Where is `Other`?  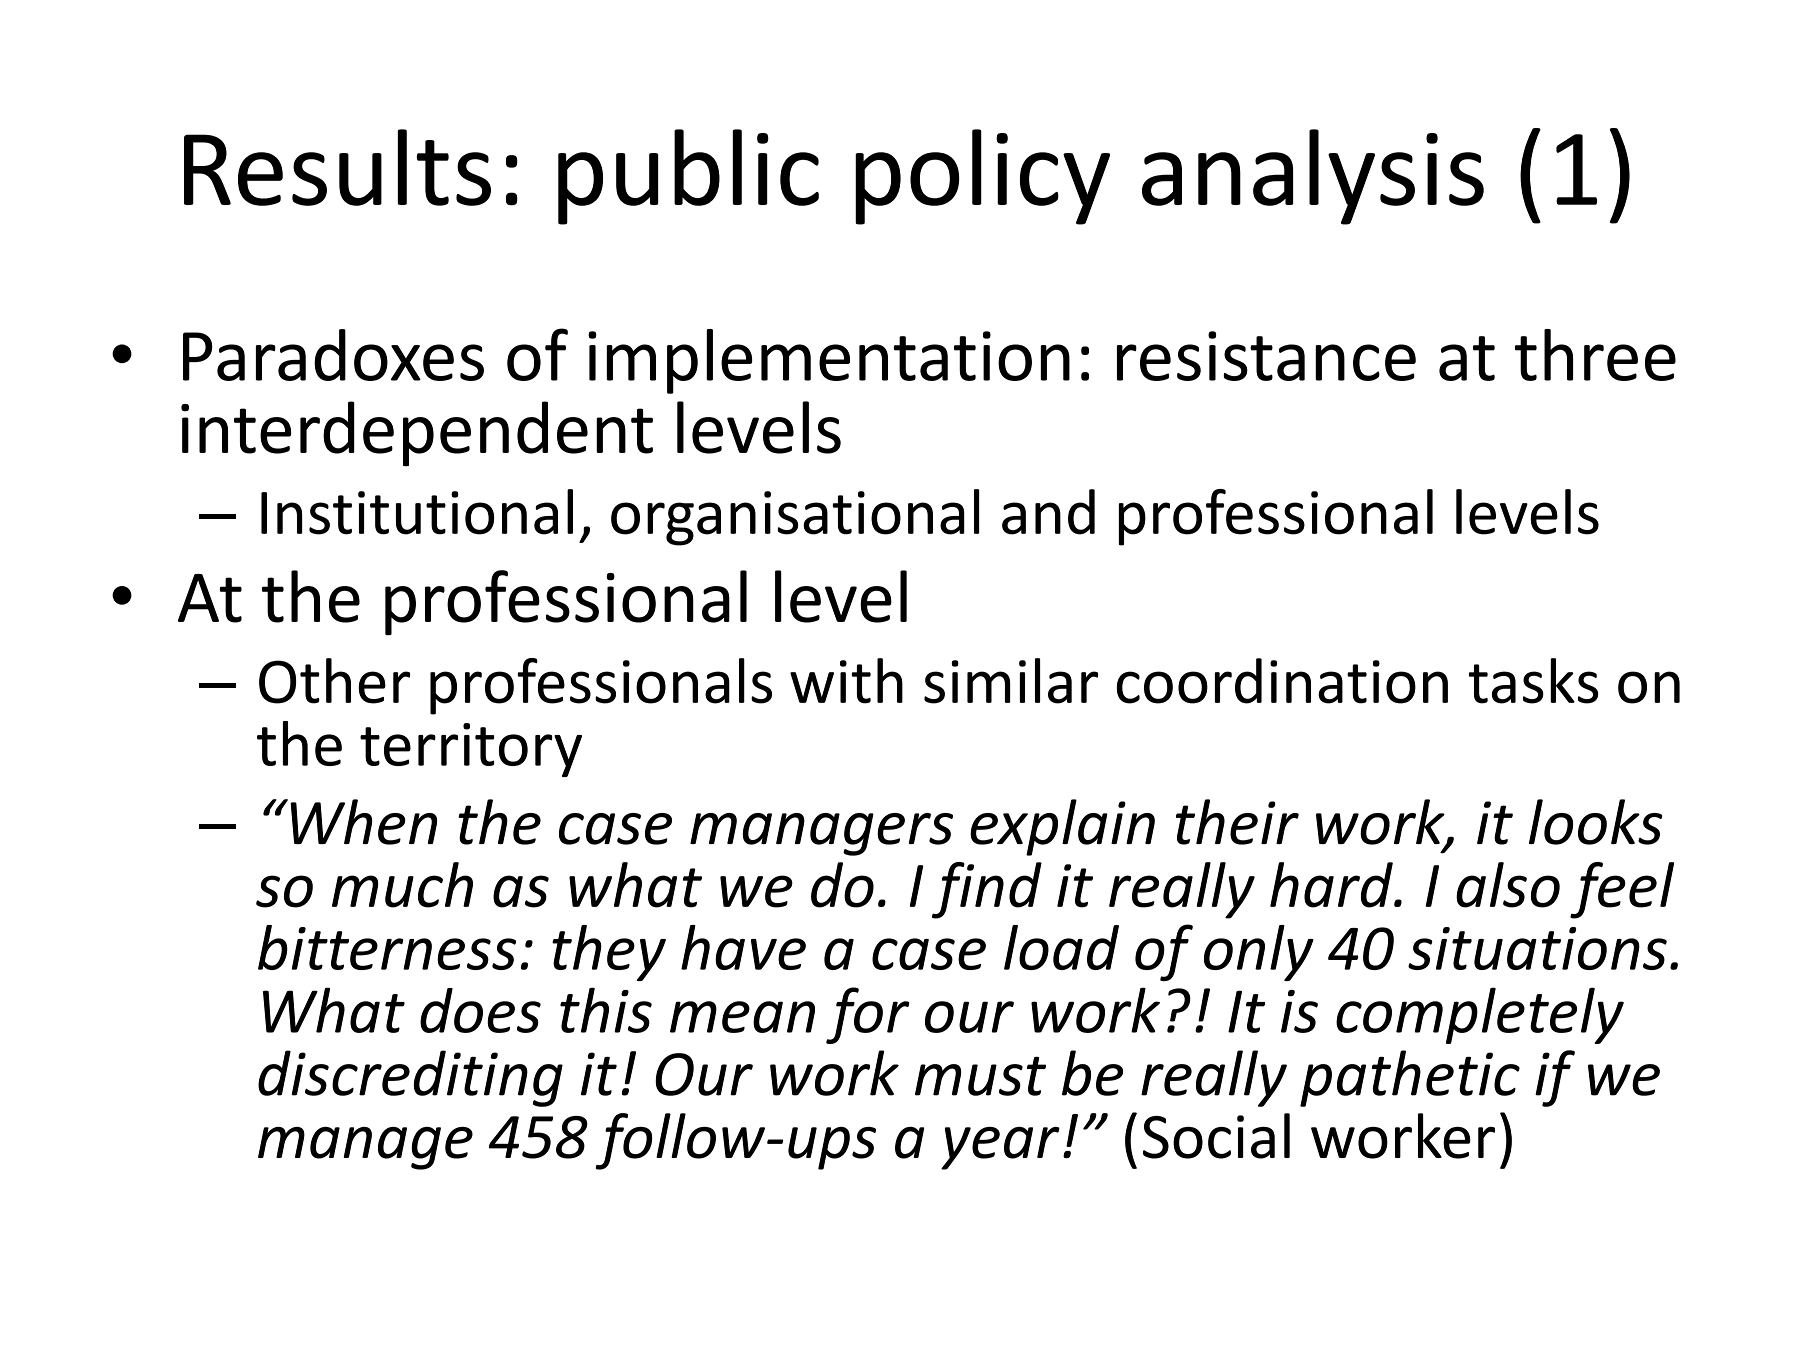 Other is located at coordinates (334, 681).
